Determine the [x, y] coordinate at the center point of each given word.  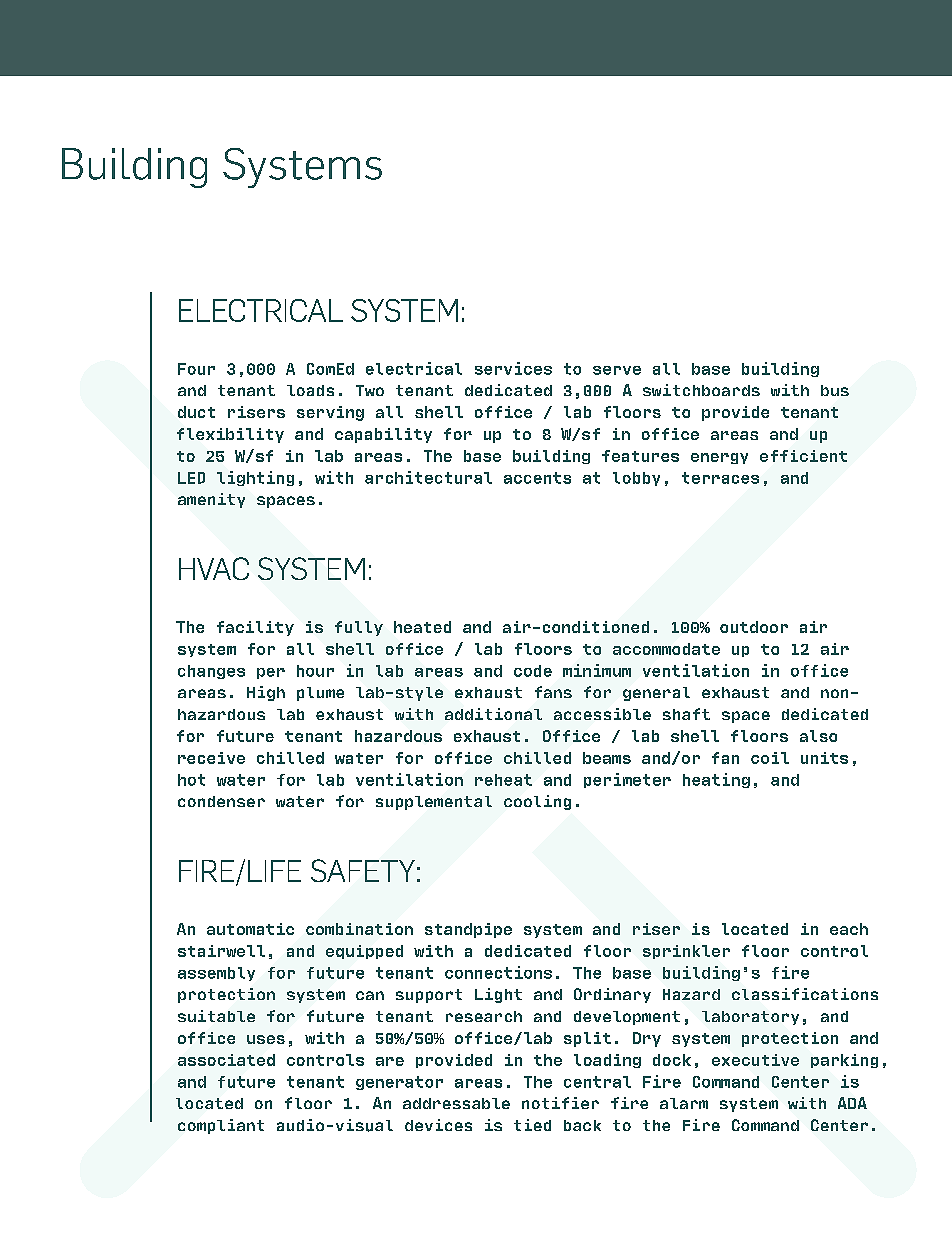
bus [835, 390]
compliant [221, 1126]
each [849, 929]
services [513, 368]
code [533, 671]
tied [532, 1125]
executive [755, 1060]
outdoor [754, 627]
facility [255, 628]
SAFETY [363, 870]
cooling [537, 802]
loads [310, 390]
